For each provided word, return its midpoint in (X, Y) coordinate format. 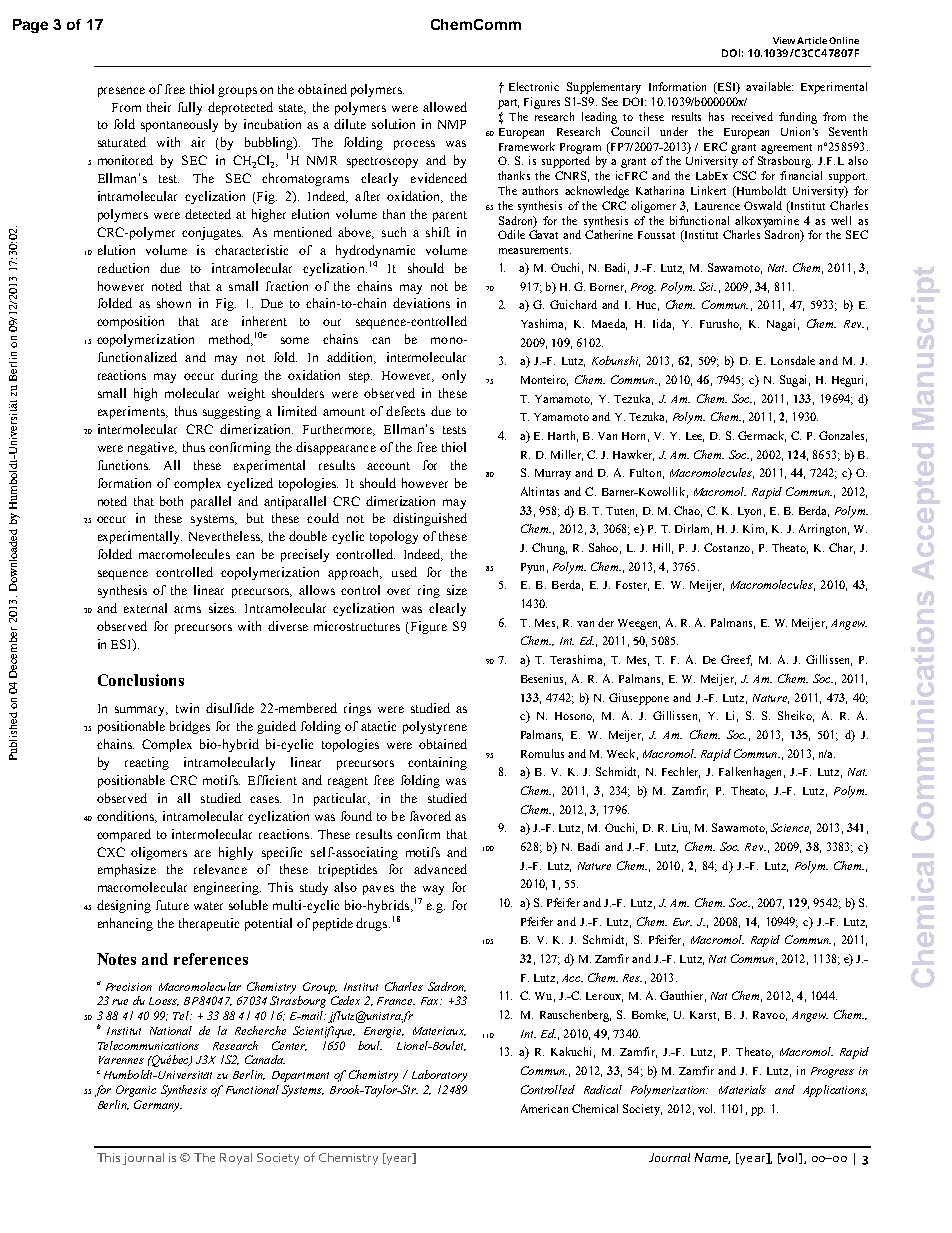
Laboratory (439, 1076)
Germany (158, 1106)
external (145, 608)
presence (121, 92)
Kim (755, 529)
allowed (445, 107)
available (769, 86)
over (398, 591)
